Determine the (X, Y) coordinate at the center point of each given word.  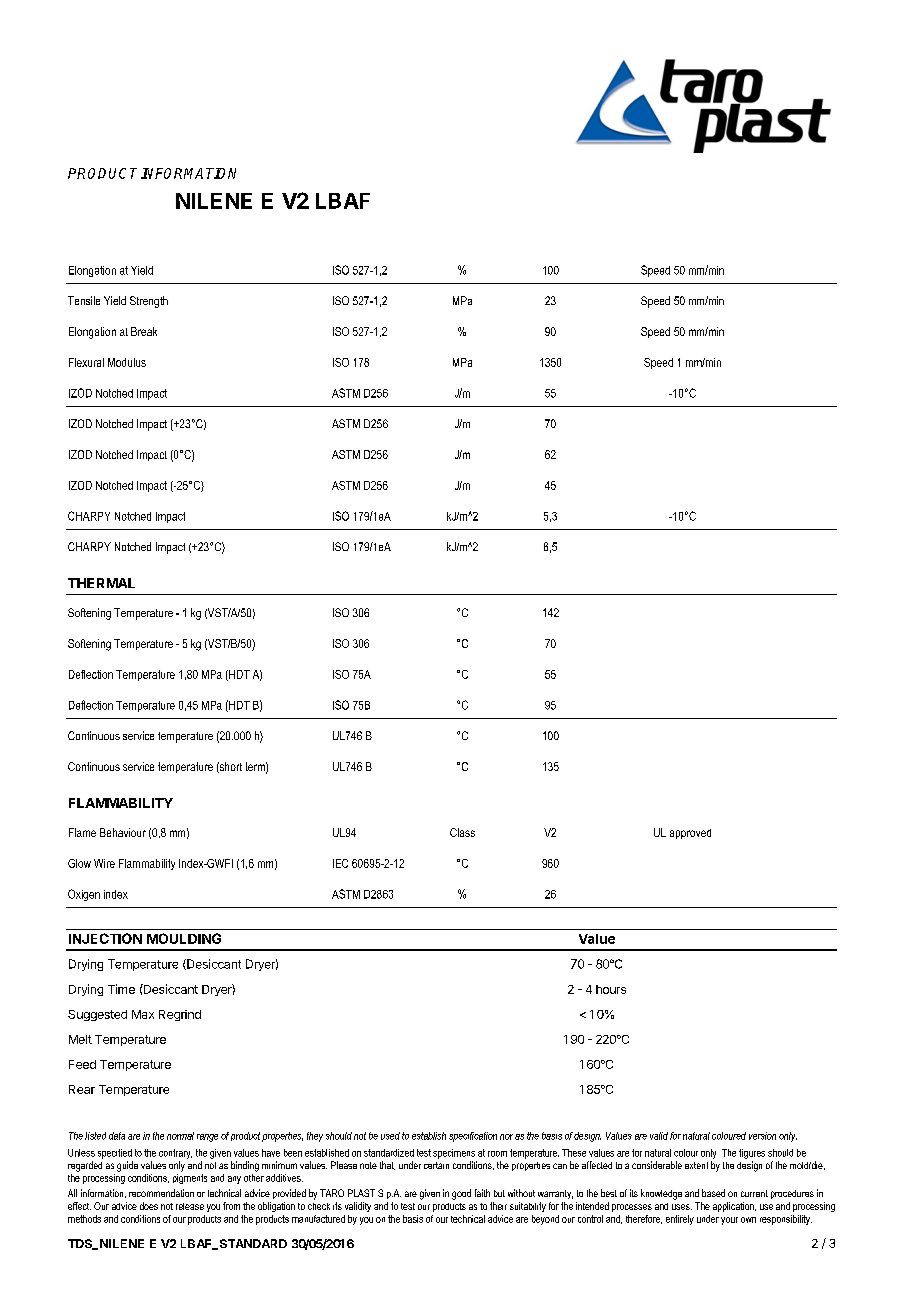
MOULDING (184, 938)
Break (144, 331)
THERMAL (101, 583)
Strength (149, 302)
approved (690, 834)
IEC (340, 863)
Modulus (127, 362)
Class (462, 832)
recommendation (161, 1193)
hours (611, 989)
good (461, 1194)
